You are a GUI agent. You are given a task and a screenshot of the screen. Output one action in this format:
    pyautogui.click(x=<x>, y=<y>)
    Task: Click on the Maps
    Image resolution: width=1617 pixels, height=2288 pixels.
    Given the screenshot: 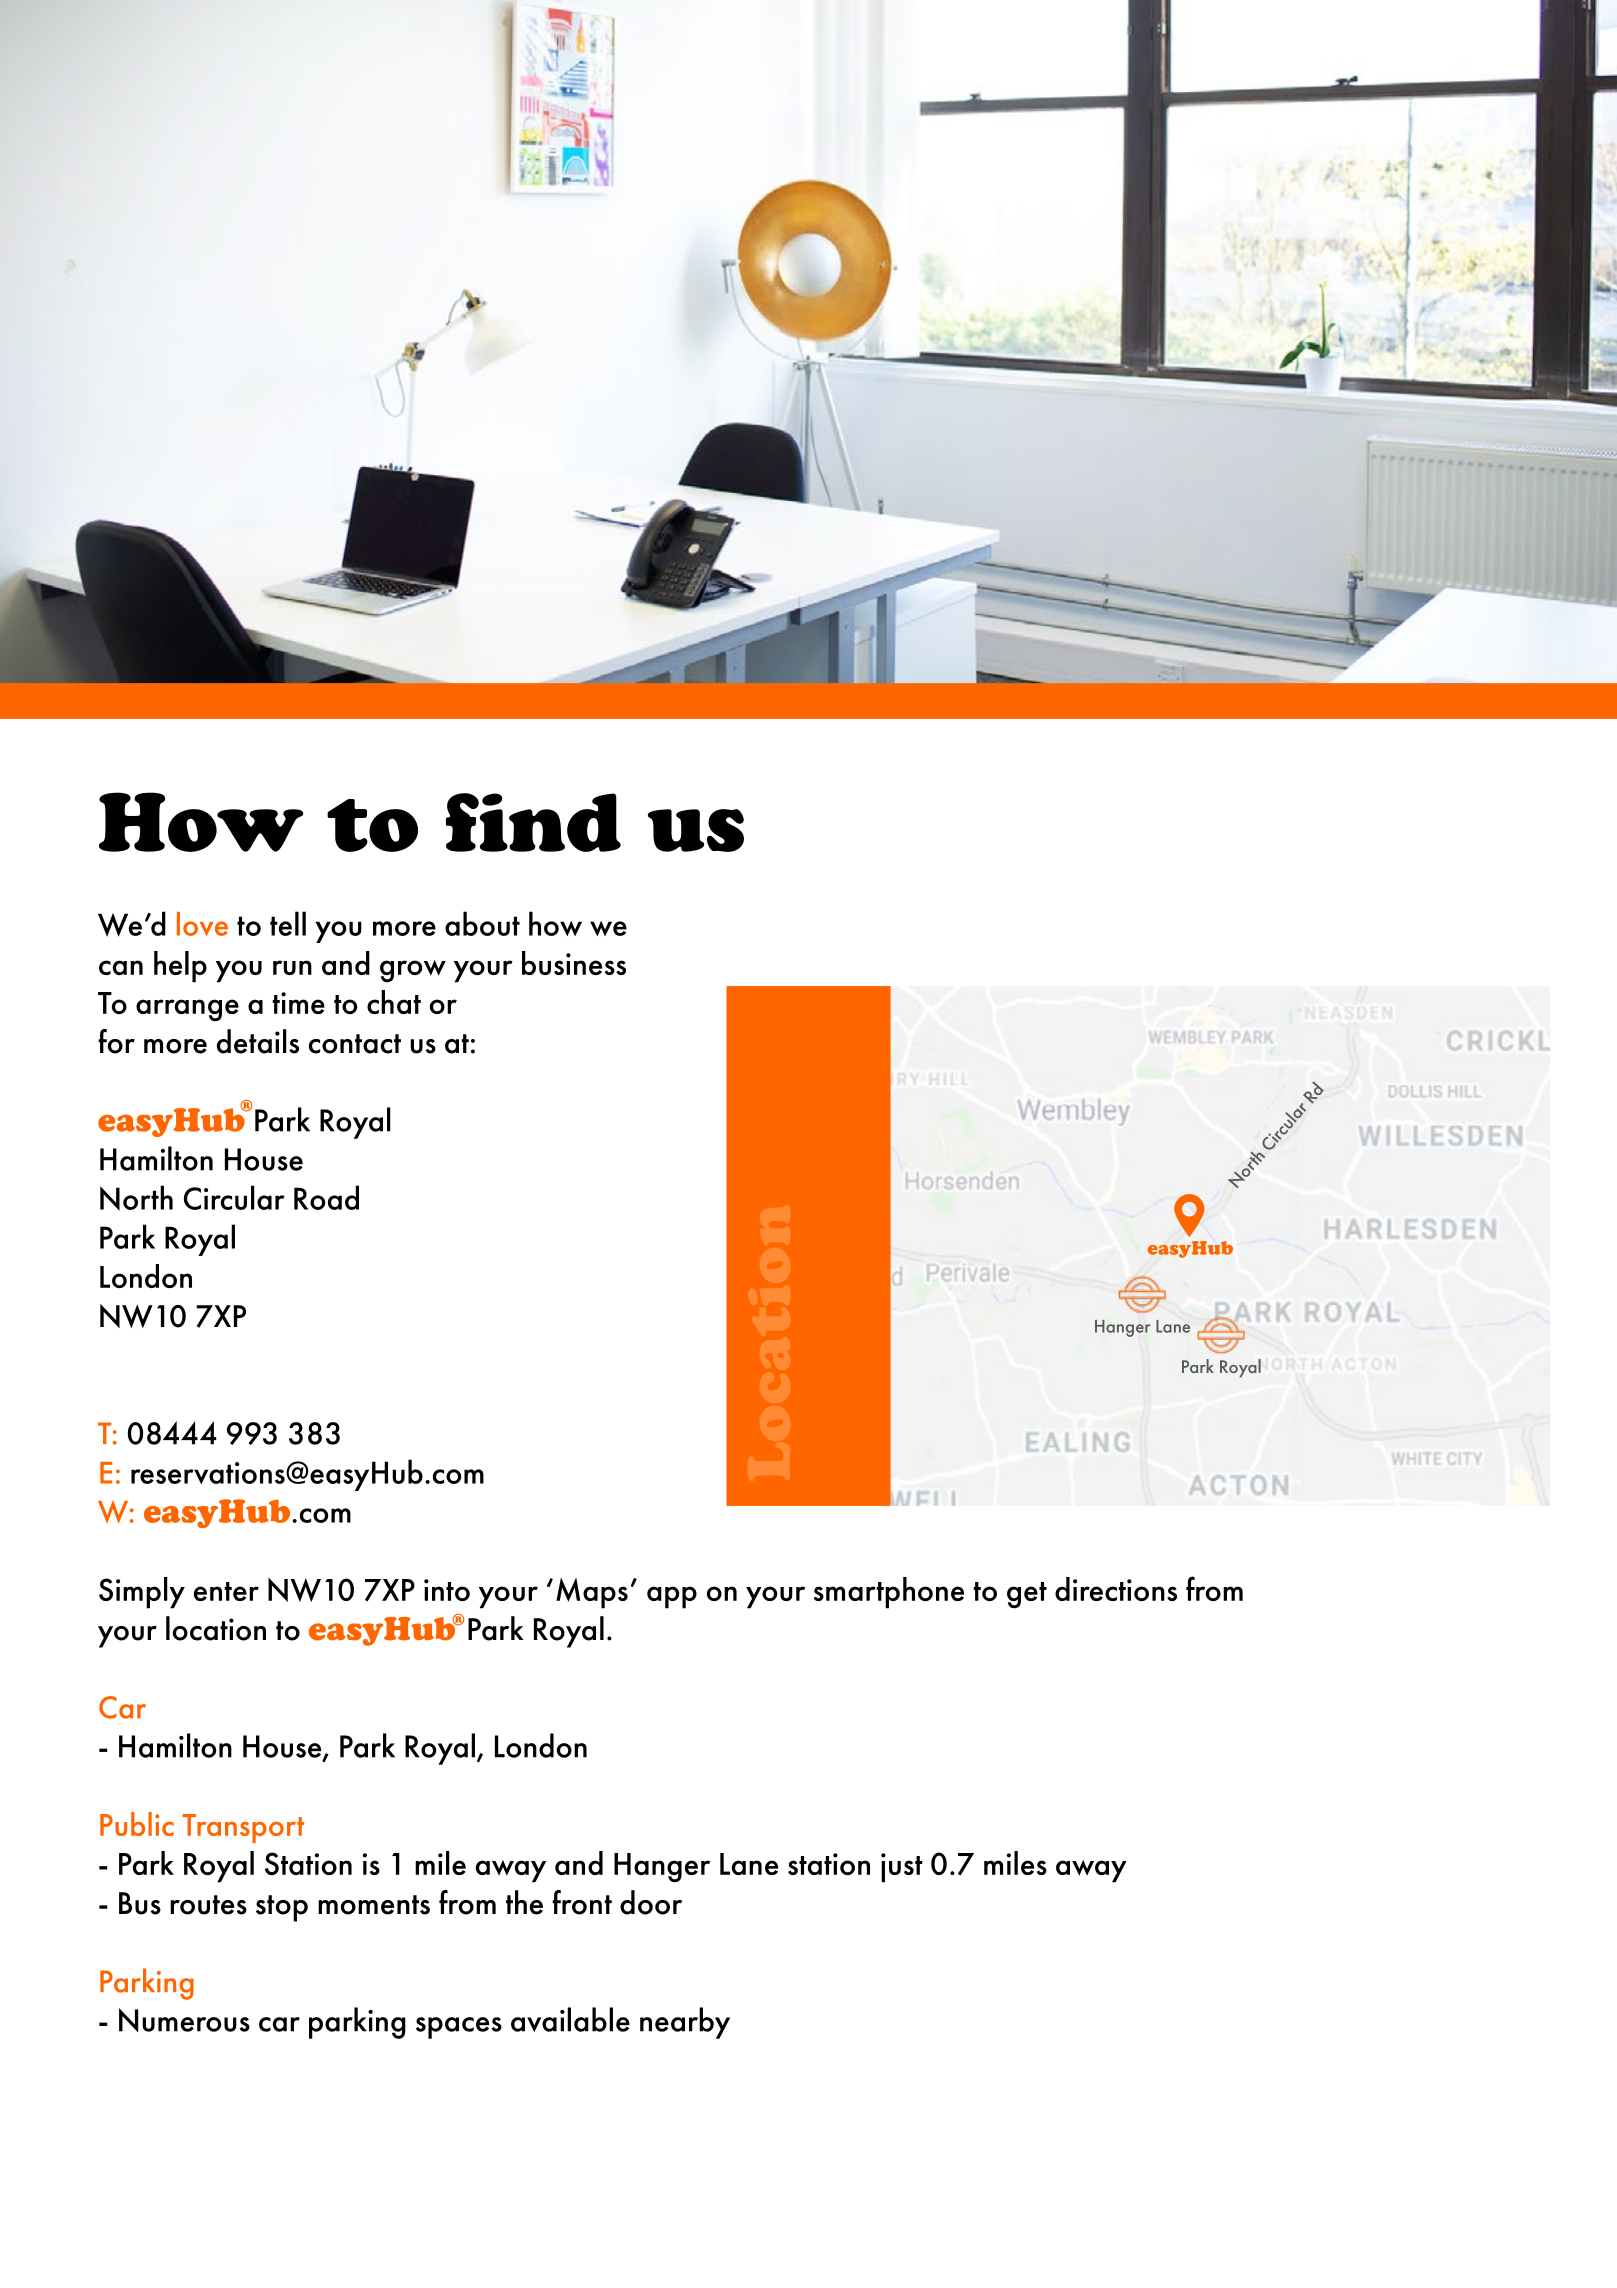 What is the action you would take?
    pyautogui.click(x=592, y=1593)
